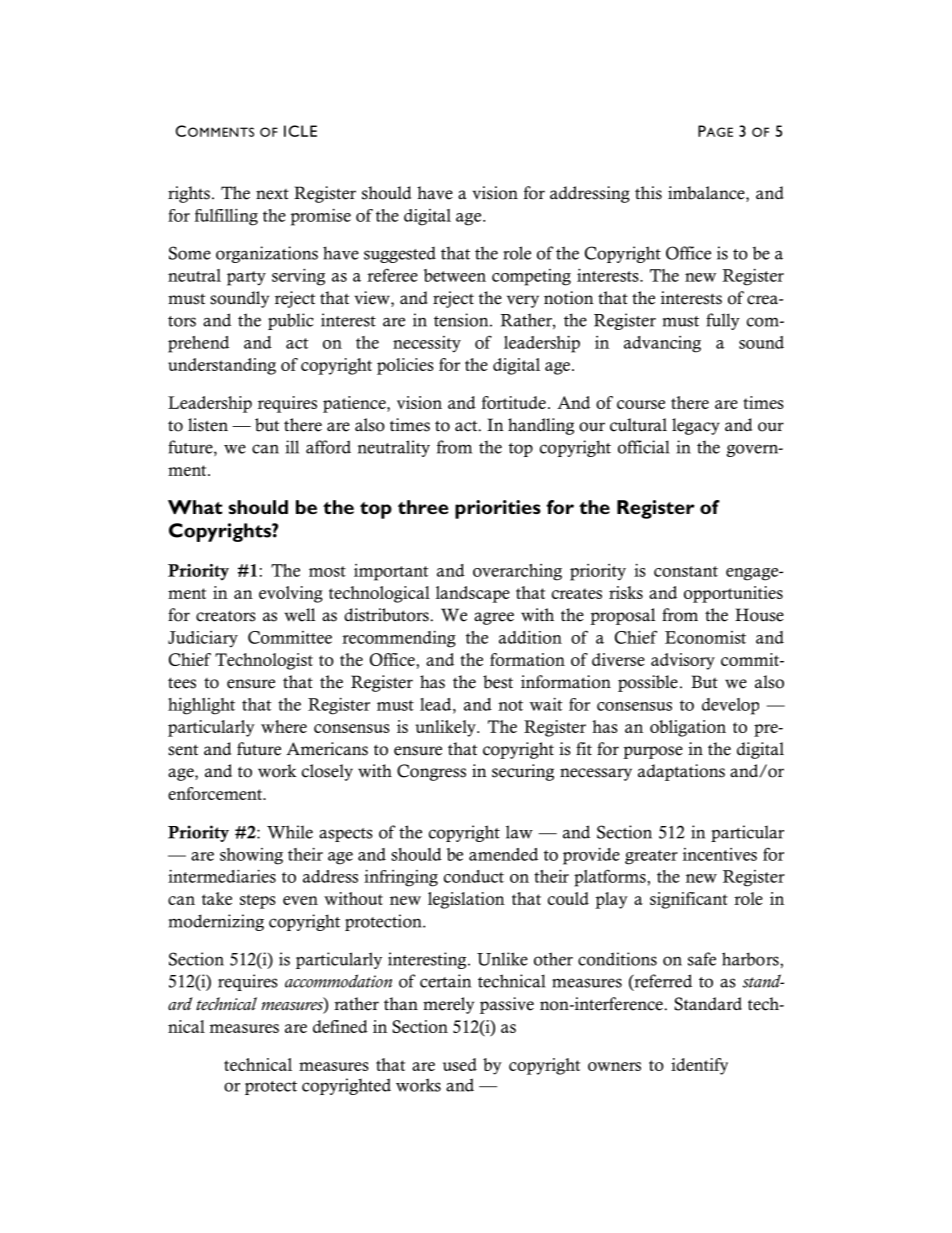 The width and height of the page is (952, 1233). Describe the element at coordinates (494, 618) in the page. I see `agree` at that location.
